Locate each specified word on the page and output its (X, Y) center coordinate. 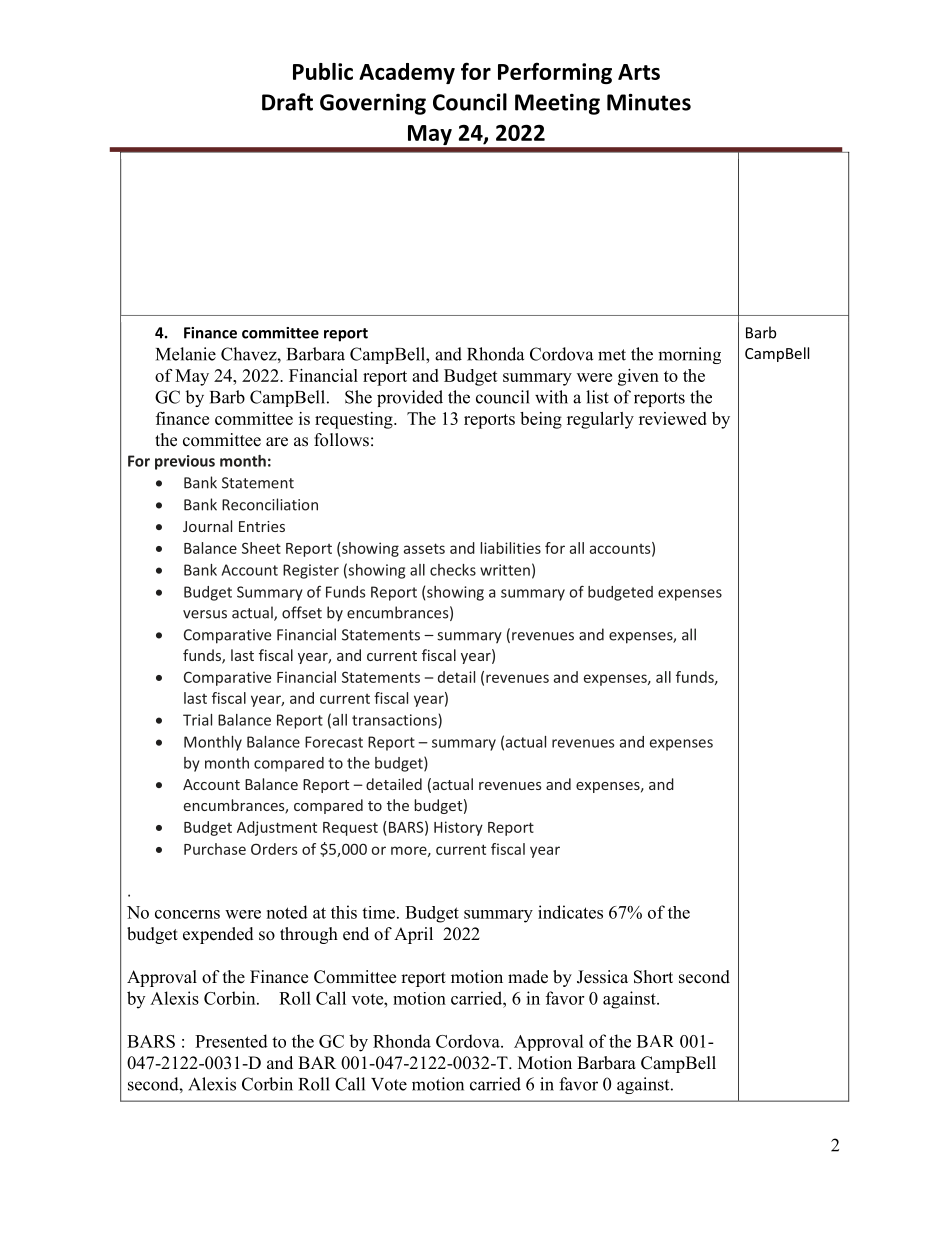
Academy (407, 73)
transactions (395, 721)
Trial (197, 720)
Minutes (649, 102)
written (505, 570)
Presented (231, 1041)
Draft (287, 102)
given (638, 377)
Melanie (186, 354)
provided (410, 398)
